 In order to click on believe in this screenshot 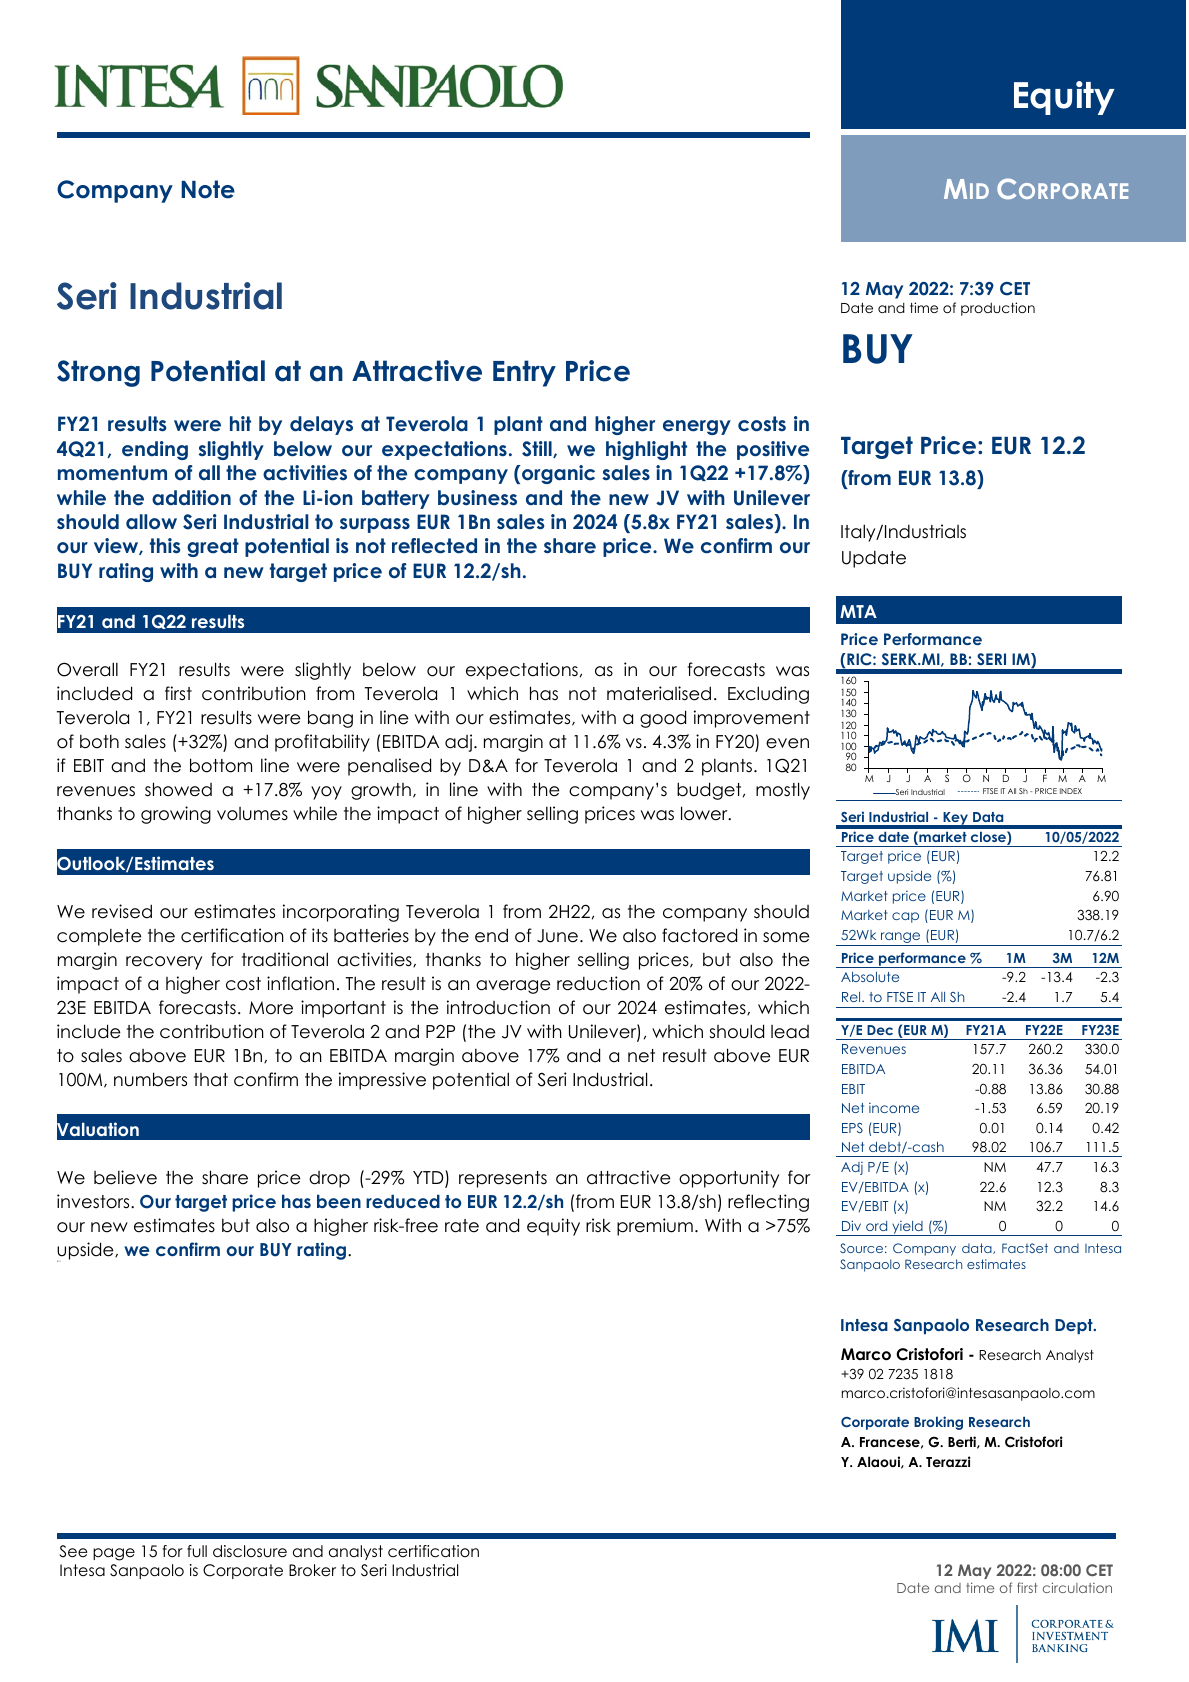, I will do `click(125, 1177)`.
